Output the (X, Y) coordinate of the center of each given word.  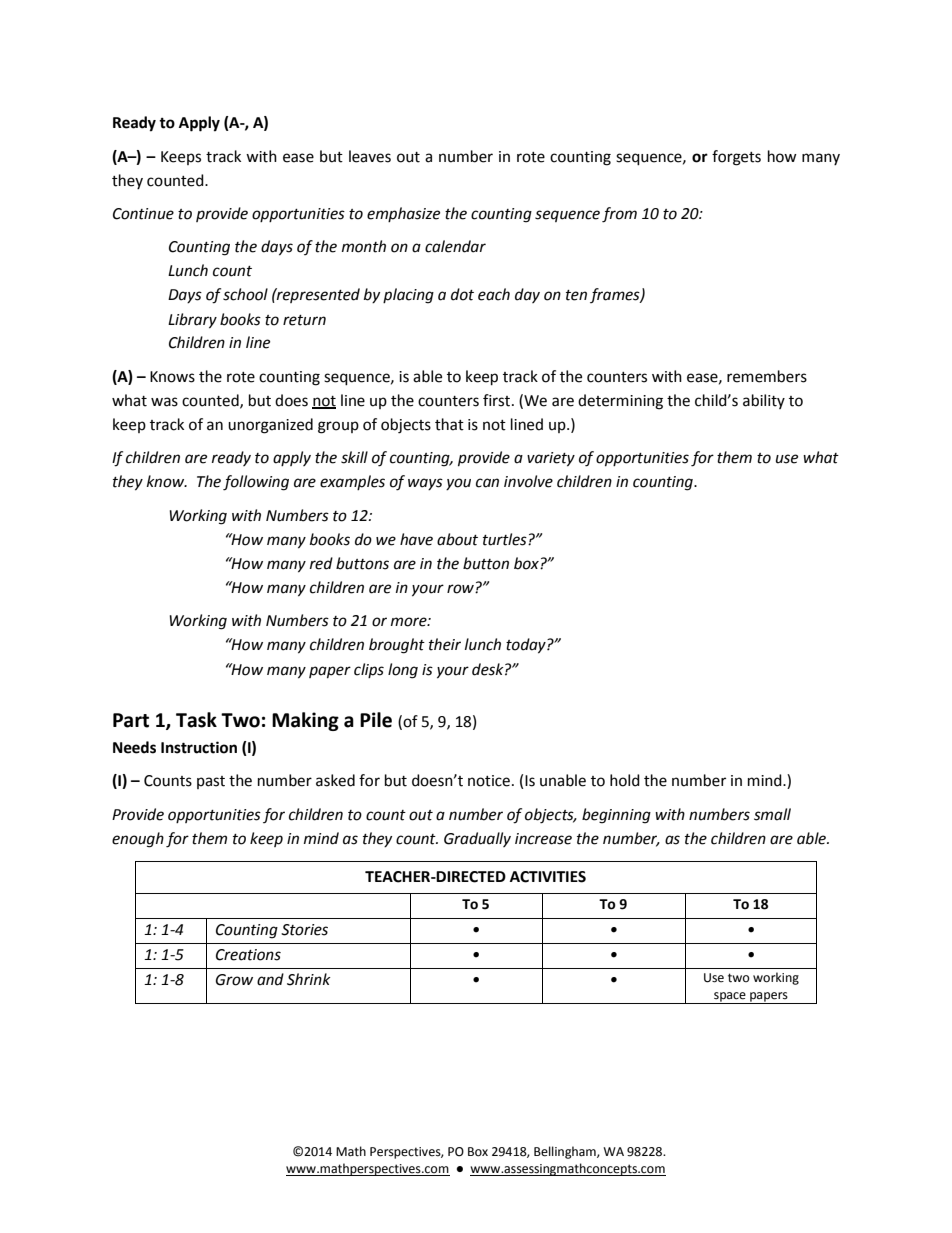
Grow (234, 980)
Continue (143, 214)
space (730, 998)
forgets (736, 158)
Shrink (309, 979)
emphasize (403, 214)
